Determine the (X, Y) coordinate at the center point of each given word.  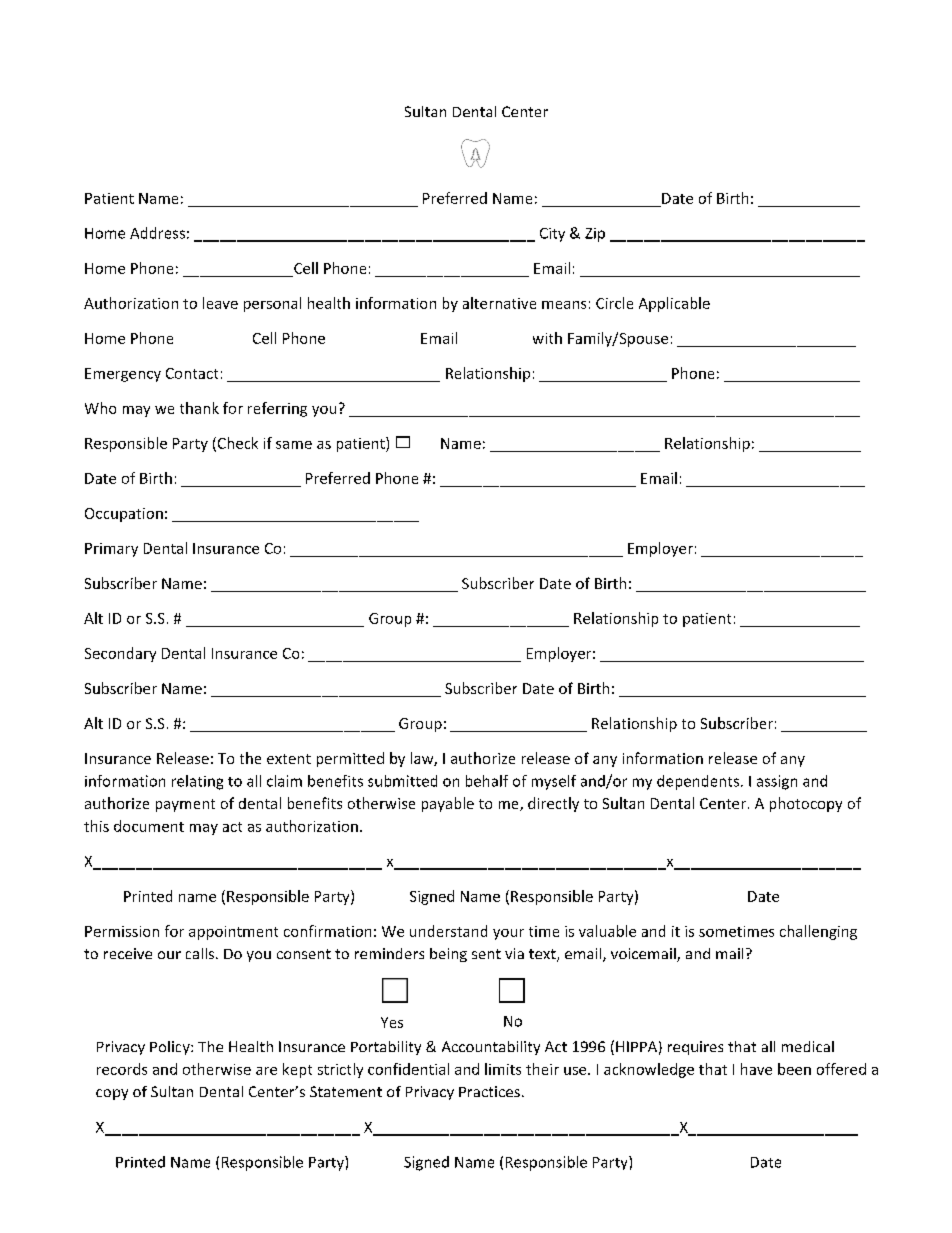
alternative (499, 303)
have (756, 1069)
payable (448, 804)
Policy (171, 1048)
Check (236, 444)
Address (157, 233)
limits (503, 1069)
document (149, 826)
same (294, 445)
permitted (350, 759)
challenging (818, 932)
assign (777, 782)
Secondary (120, 654)
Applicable (674, 304)
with (547, 338)
